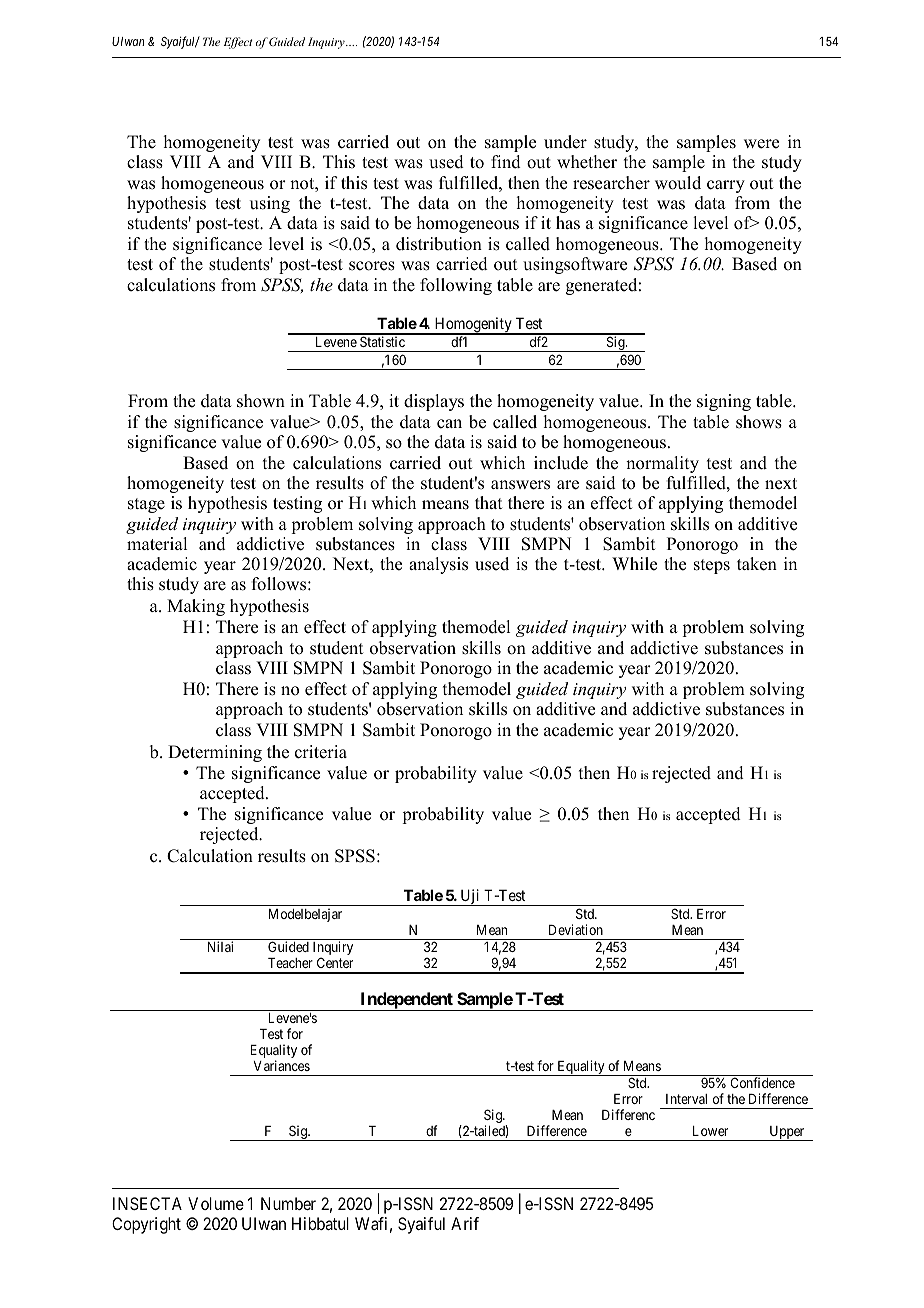 This image has width=924, height=1308. I want to click on Teacher, so click(290, 963).
